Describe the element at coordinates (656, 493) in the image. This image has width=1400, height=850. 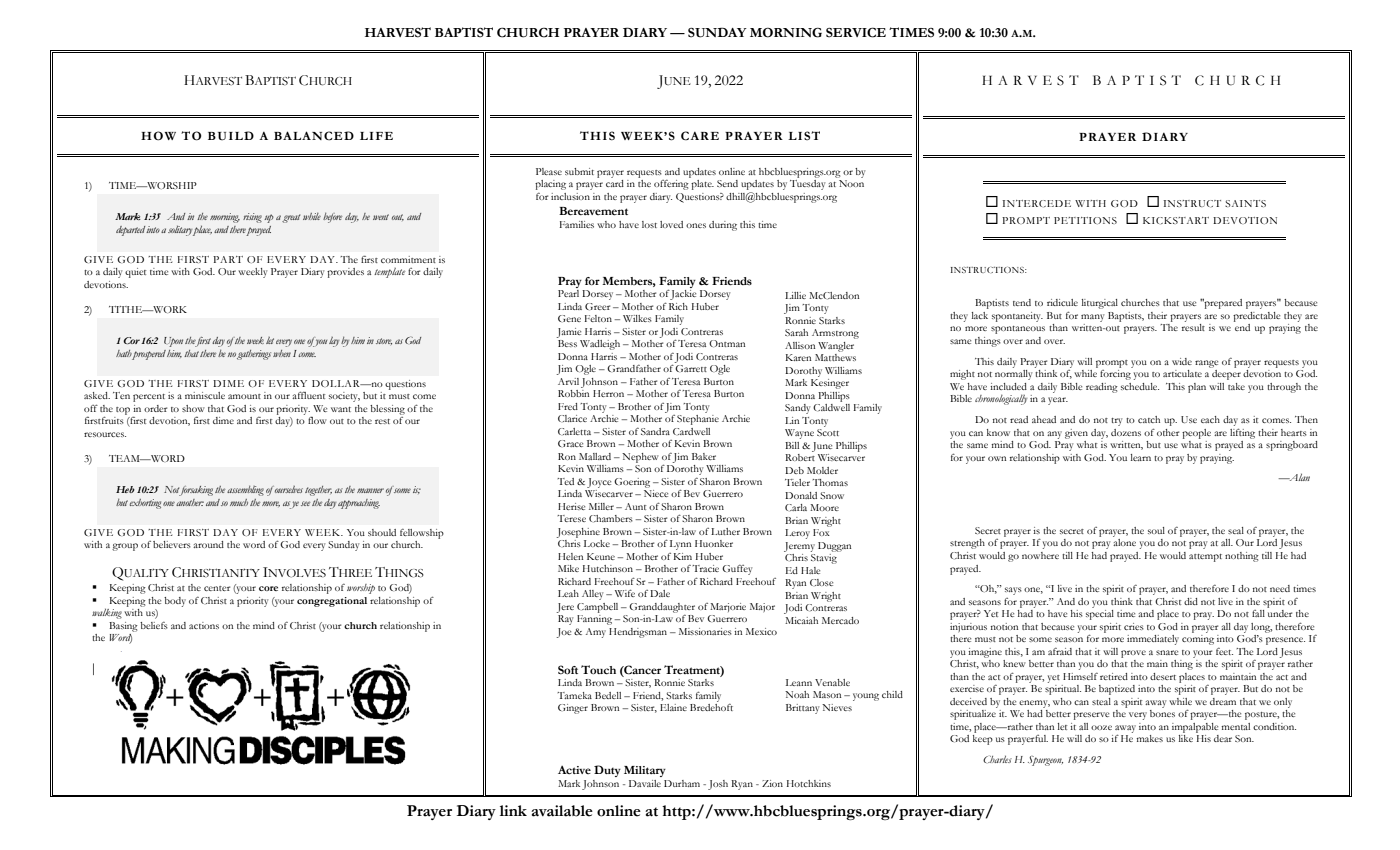
I see `Niece` at that location.
